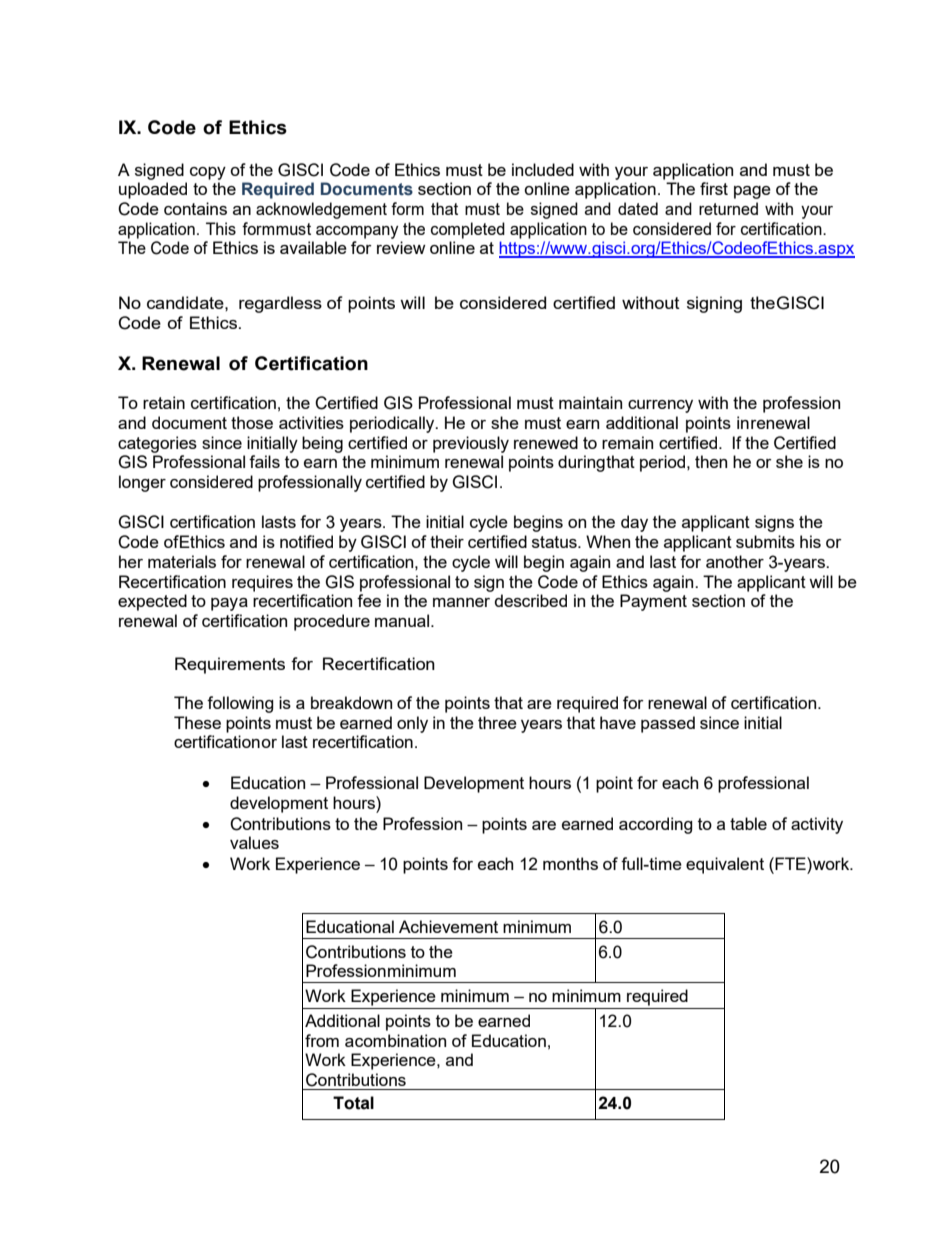 Image resolution: width=952 pixels, height=1233 pixels. What do you see at coordinates (252, 422) in the screenshot?
I see `those` at bounding box center [252, 422].
